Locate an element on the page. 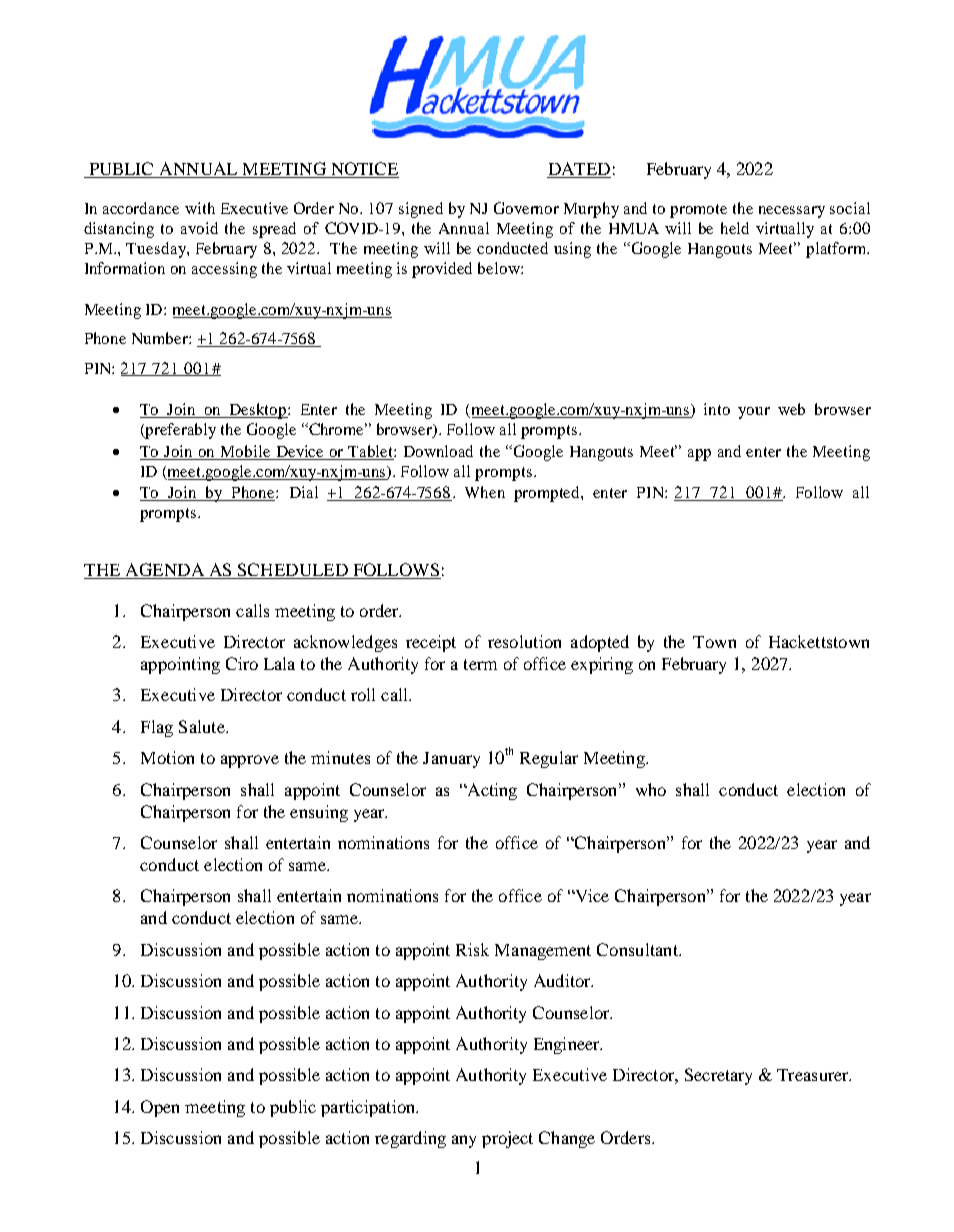 This image has height=1232, width=954. When is located at coordinates (485, 492).
